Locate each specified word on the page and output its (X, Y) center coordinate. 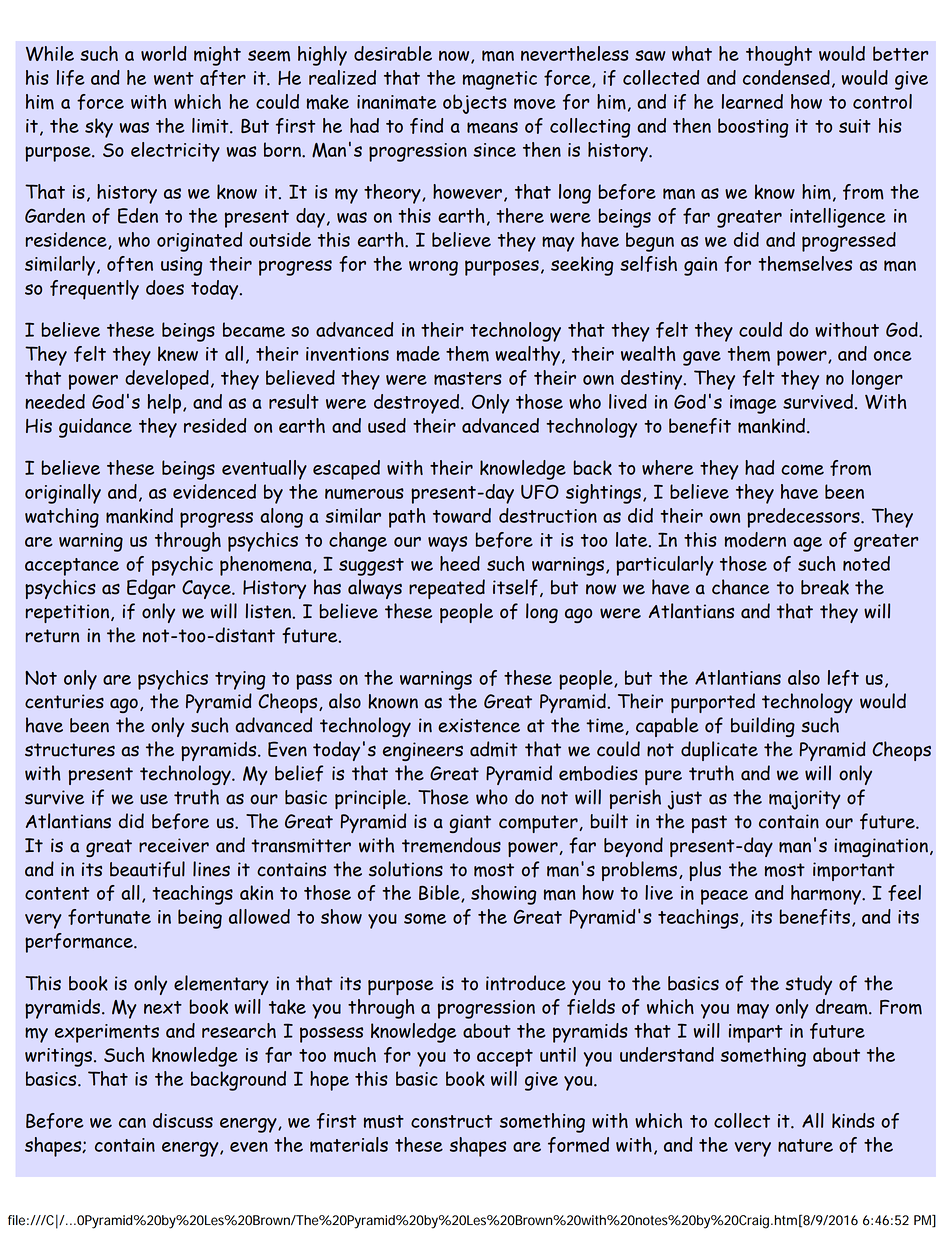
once (893, 356)
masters (468, 379)
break (825, 587)
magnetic (500, 80)
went (174, 78)
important (854, 871)
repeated (447, 589)
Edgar (151, 589)
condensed (786, 77)
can (132, 1123)
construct (451, 1121)
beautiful (147, 869)
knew (178, 353)
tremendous (451, 845)
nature (805, 1145)
